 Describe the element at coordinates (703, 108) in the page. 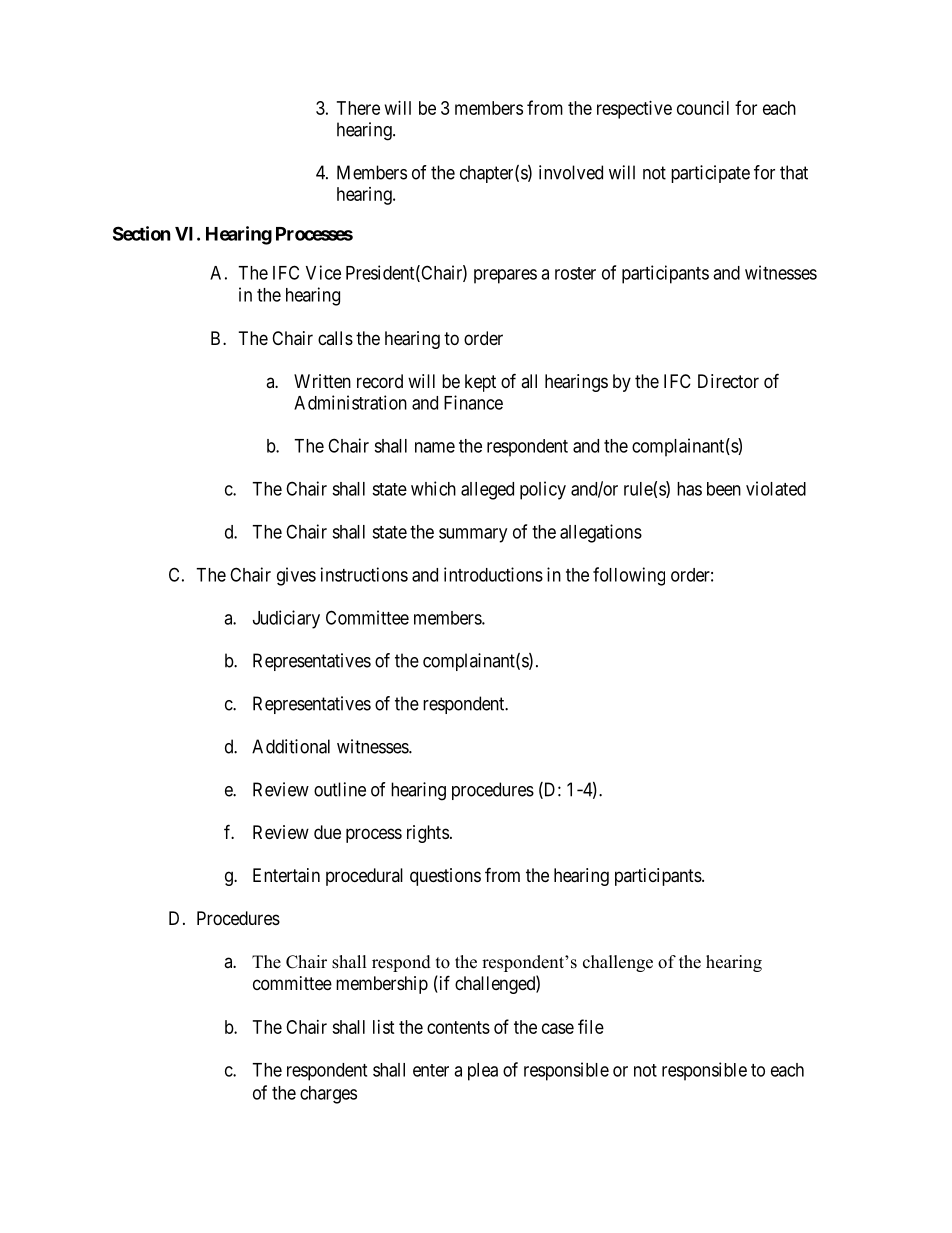

I see `council` at that location.
